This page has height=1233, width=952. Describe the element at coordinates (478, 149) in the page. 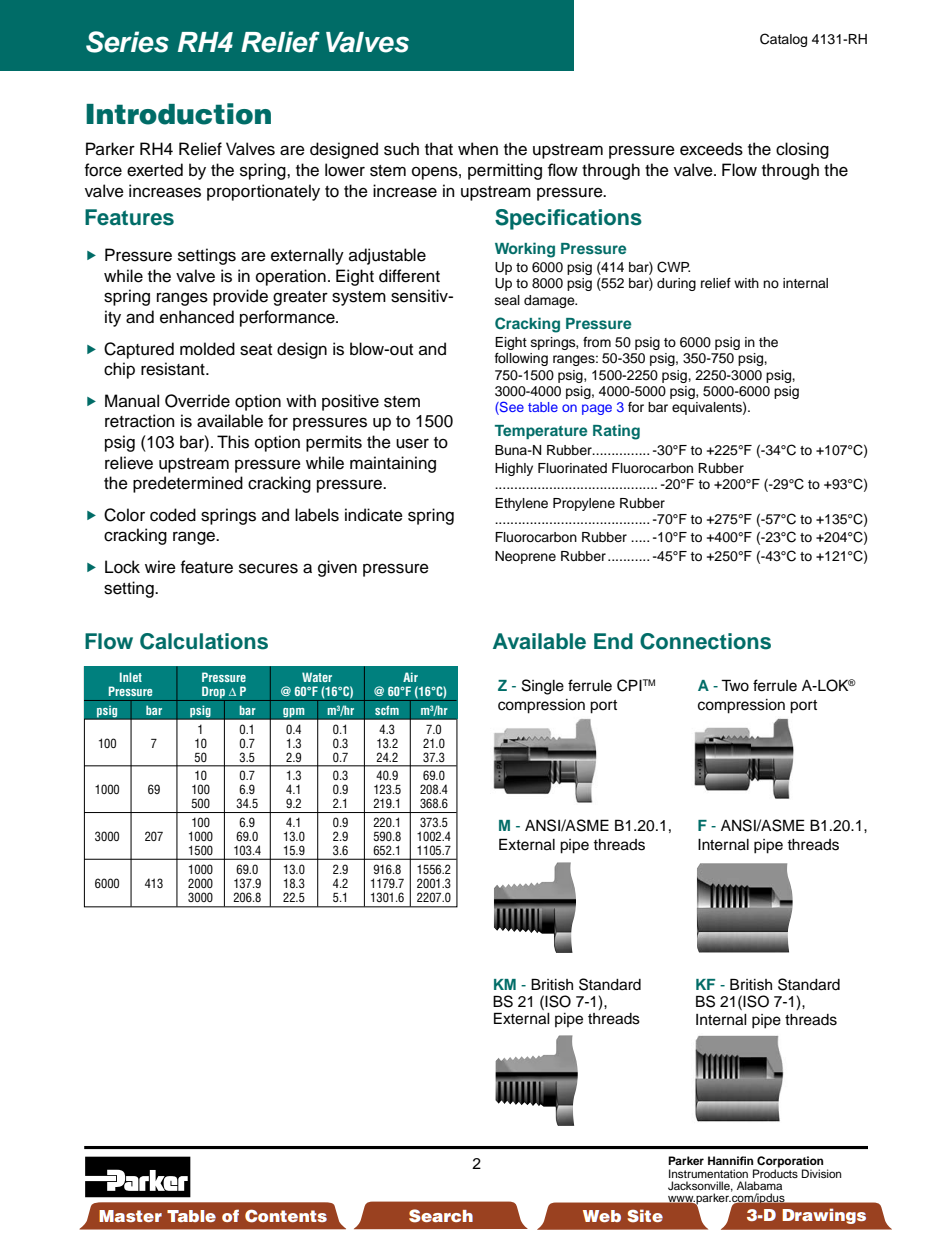

I see `when` at that location.
